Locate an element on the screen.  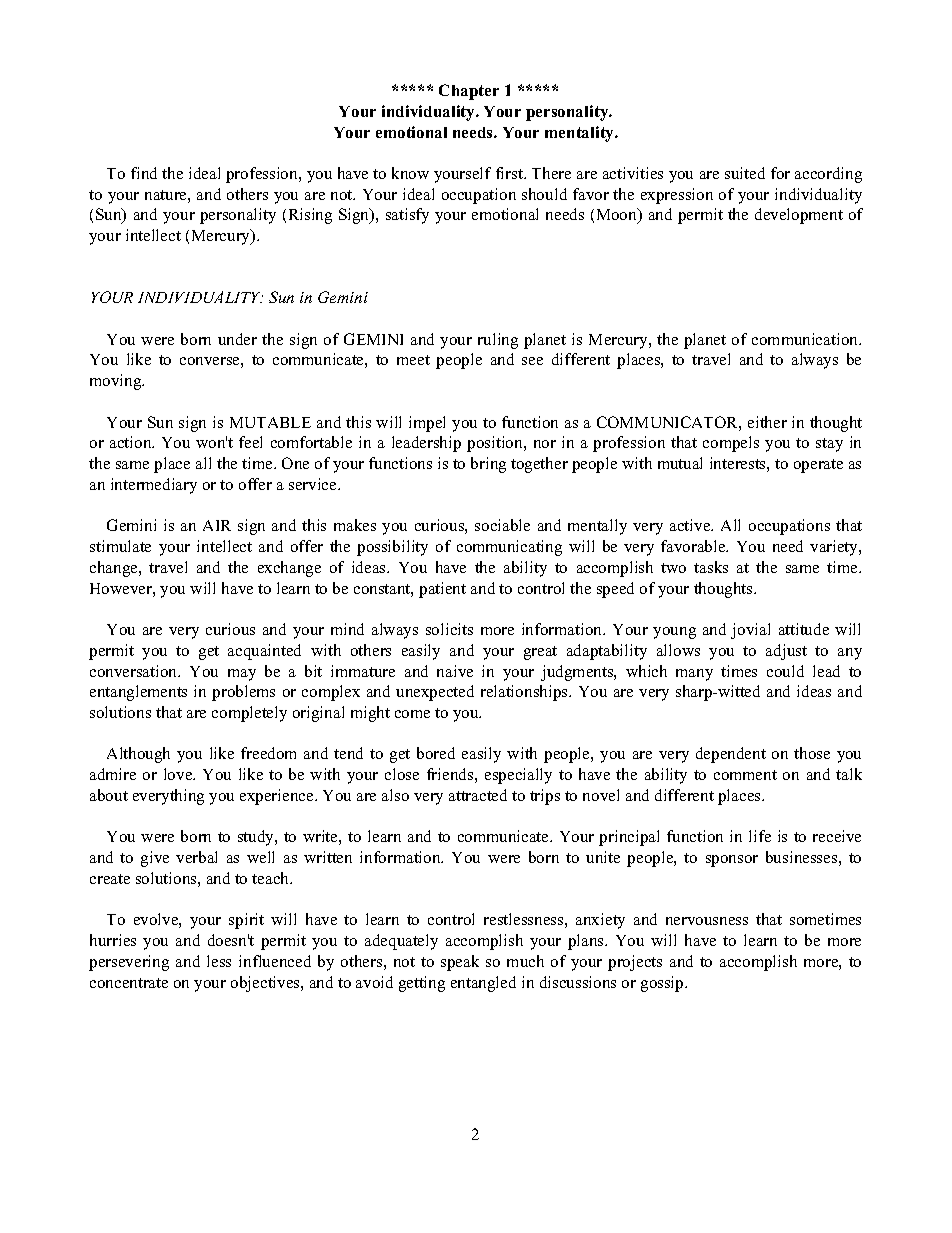
nervousness is located at coordinates (707, 921).
